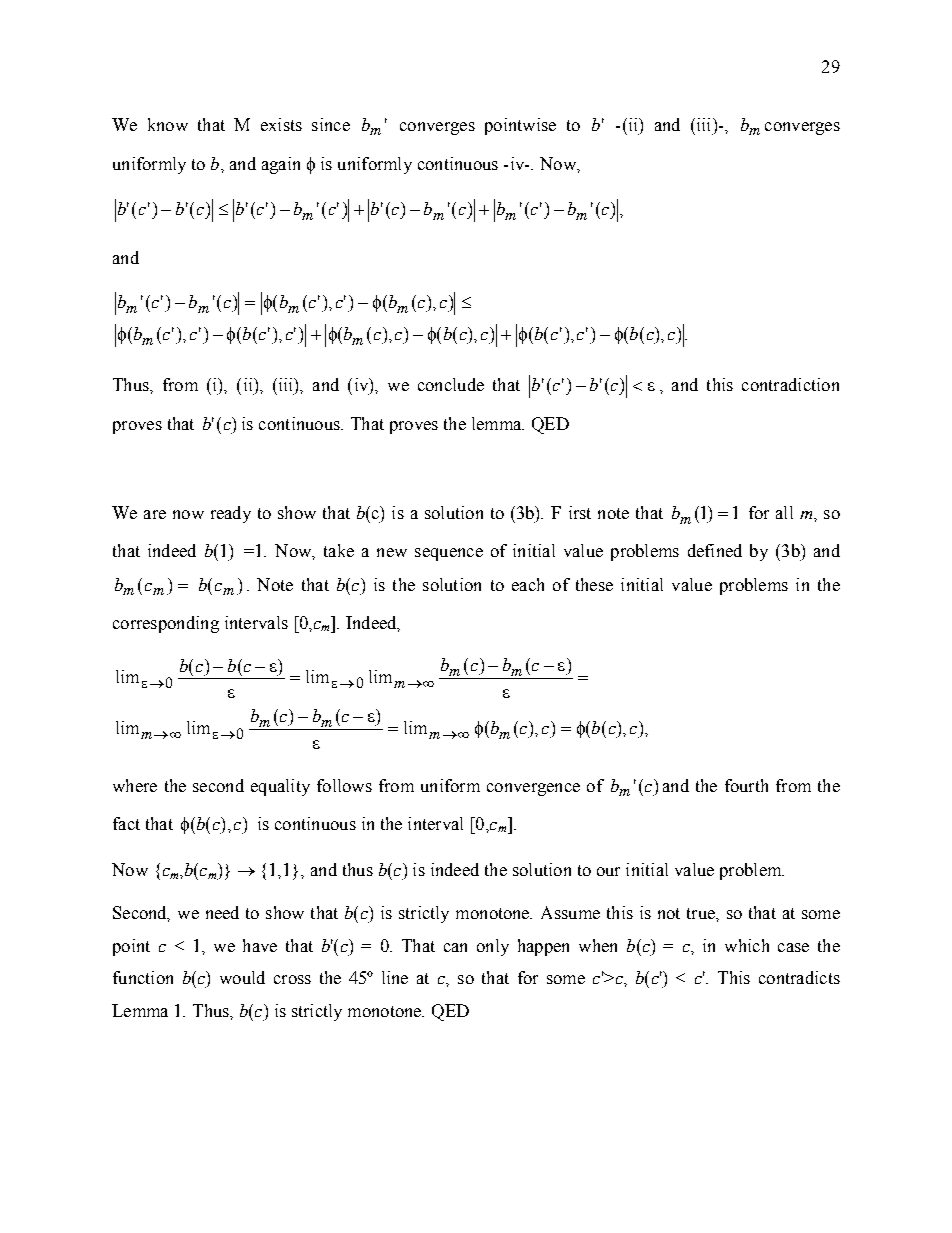 Image resolution: width=952 pixels, height=1233 pixels. Describe the element at coordinates (790, 384) in the page. I see `contradiction` at that location.
